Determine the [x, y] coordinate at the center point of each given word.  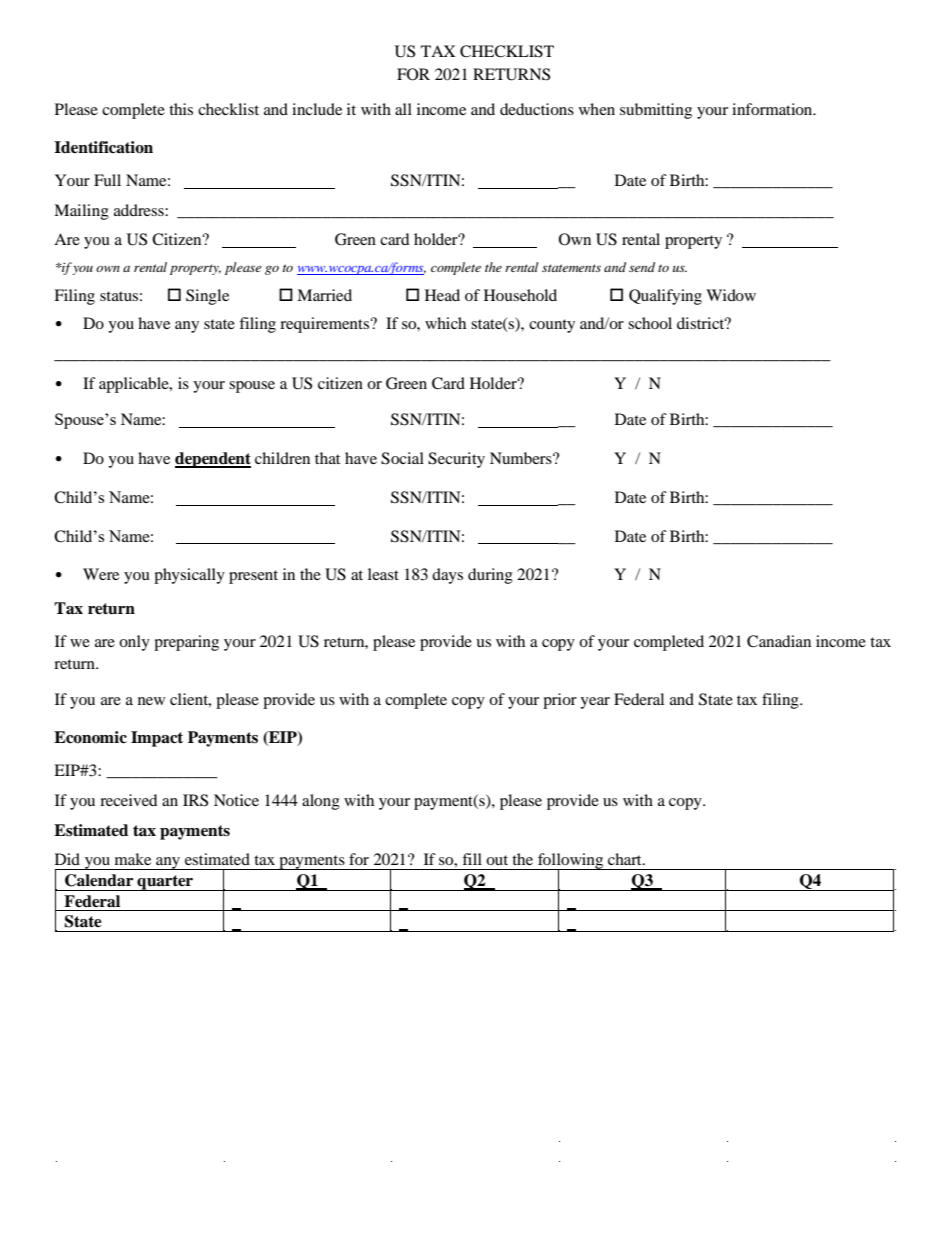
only [134, 643]
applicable [135, 385]
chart [626, 859]
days [447, 576]
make [133, 859]
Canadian [779, 641]
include [317, 109]
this [181, 109]
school [650, 323]
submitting [656, 111]
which [445, 323]
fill [472, 859]
